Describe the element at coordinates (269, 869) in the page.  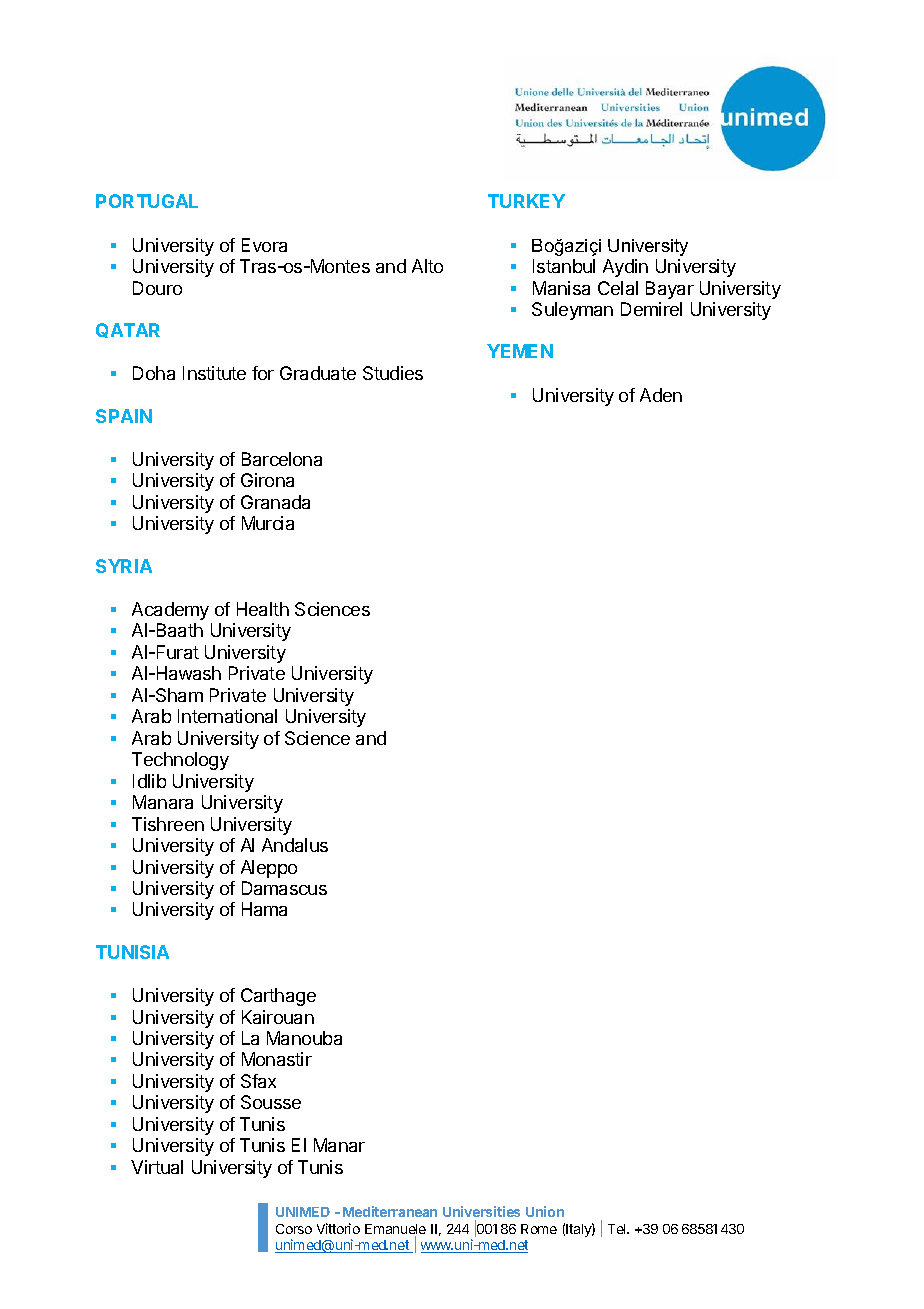
I see `Aleppo` at that location.
